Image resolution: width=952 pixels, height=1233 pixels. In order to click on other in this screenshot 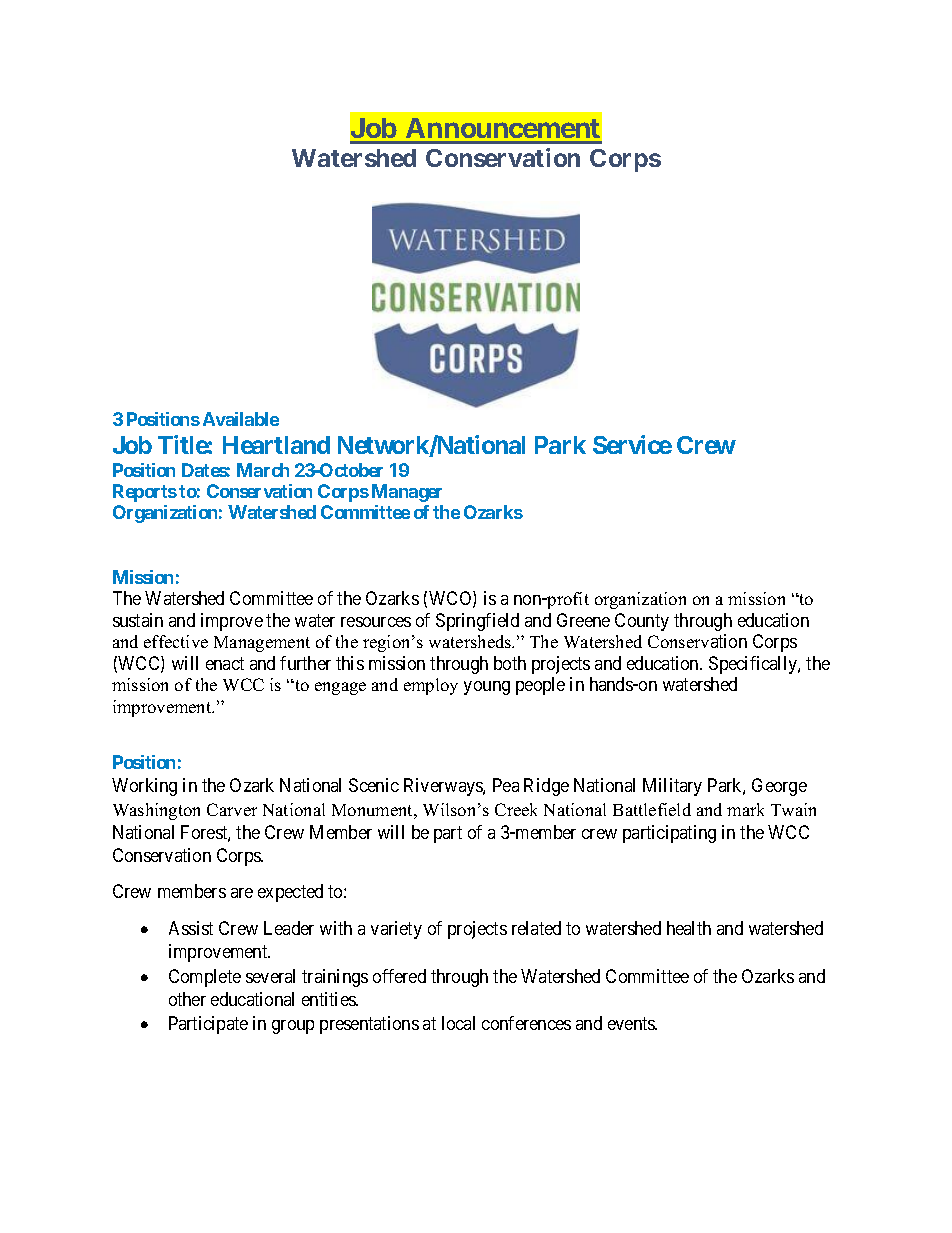, I will do `click(187, 999)`.
